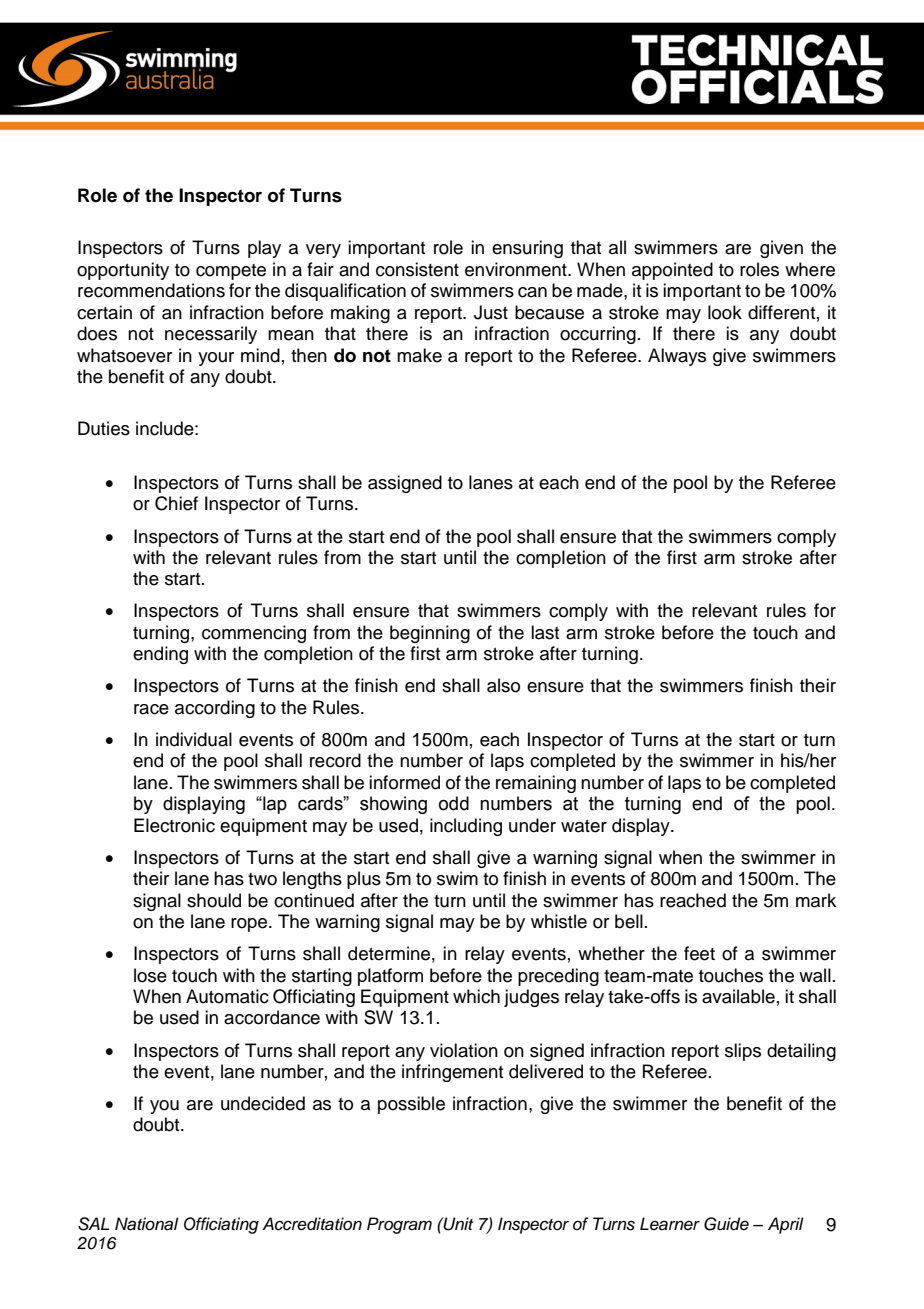 The width and height of the document is (924, 1309). I want to click on recommendations, so click(151, 290).
